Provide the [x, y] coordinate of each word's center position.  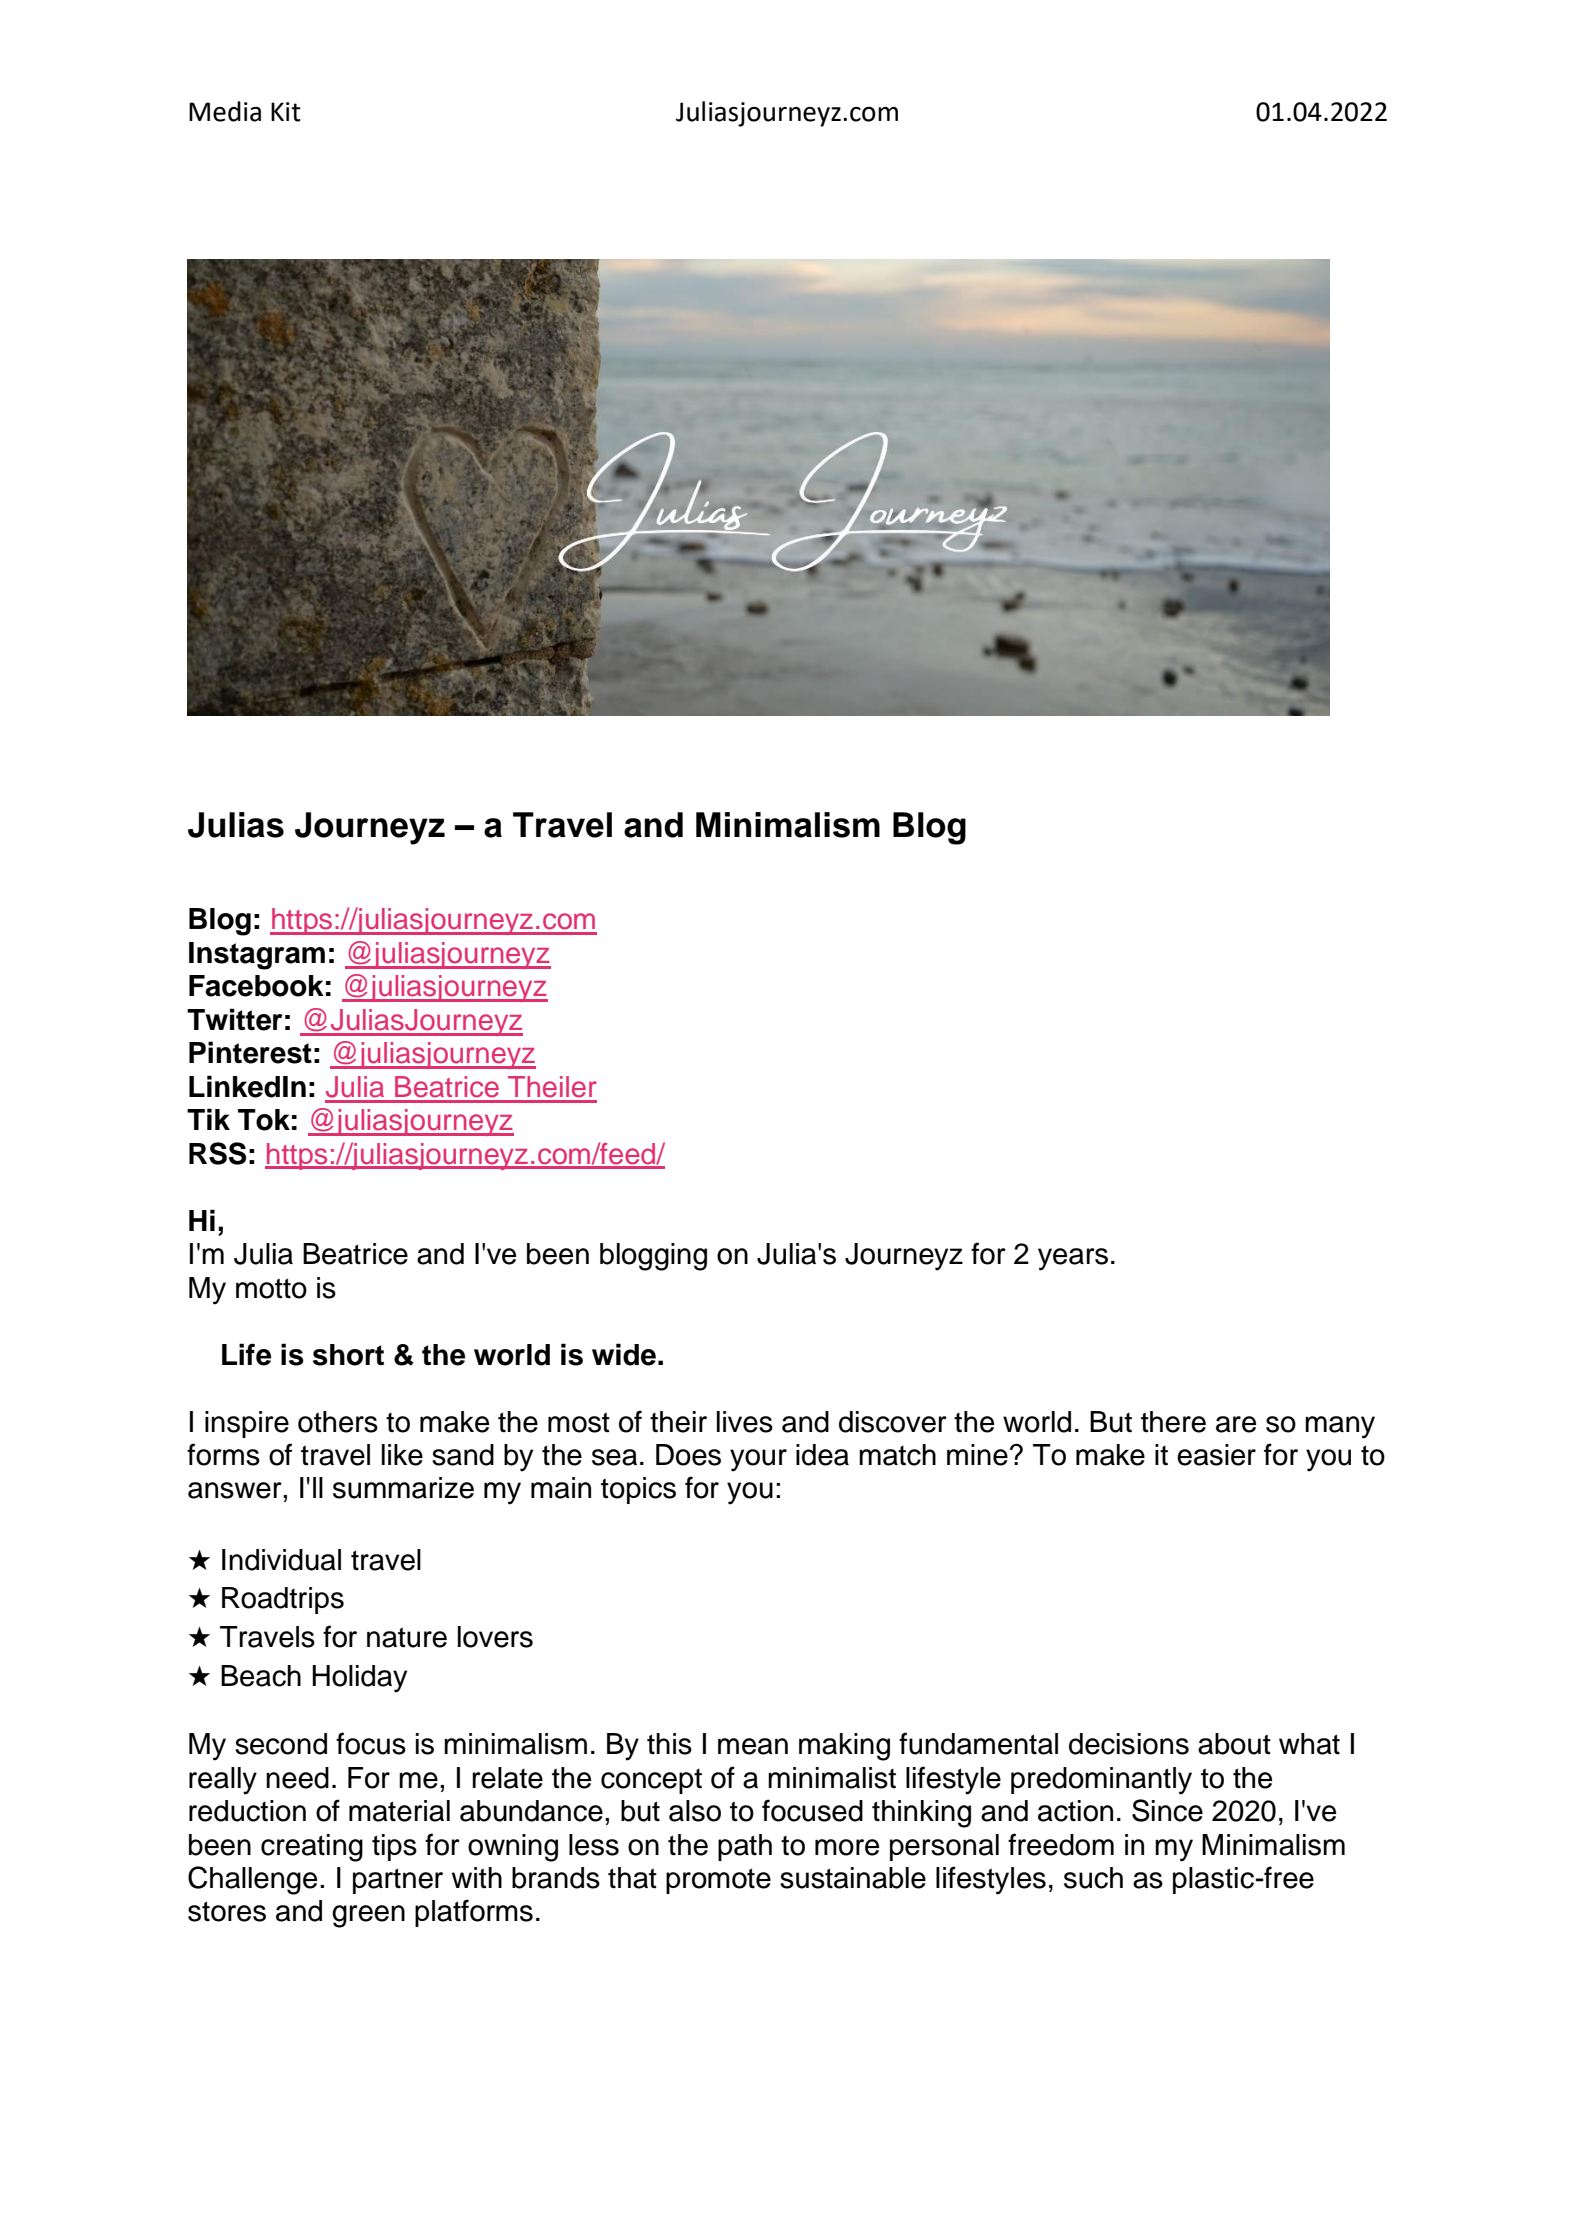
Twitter [234, 1019]
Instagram [257, 956]
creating [312, 1848]
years [1073, 1259]
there [1173, 1422]
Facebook [256, 986]
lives [745, 1422]
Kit [286, 112]
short [348, 1355]
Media [225, 111]
